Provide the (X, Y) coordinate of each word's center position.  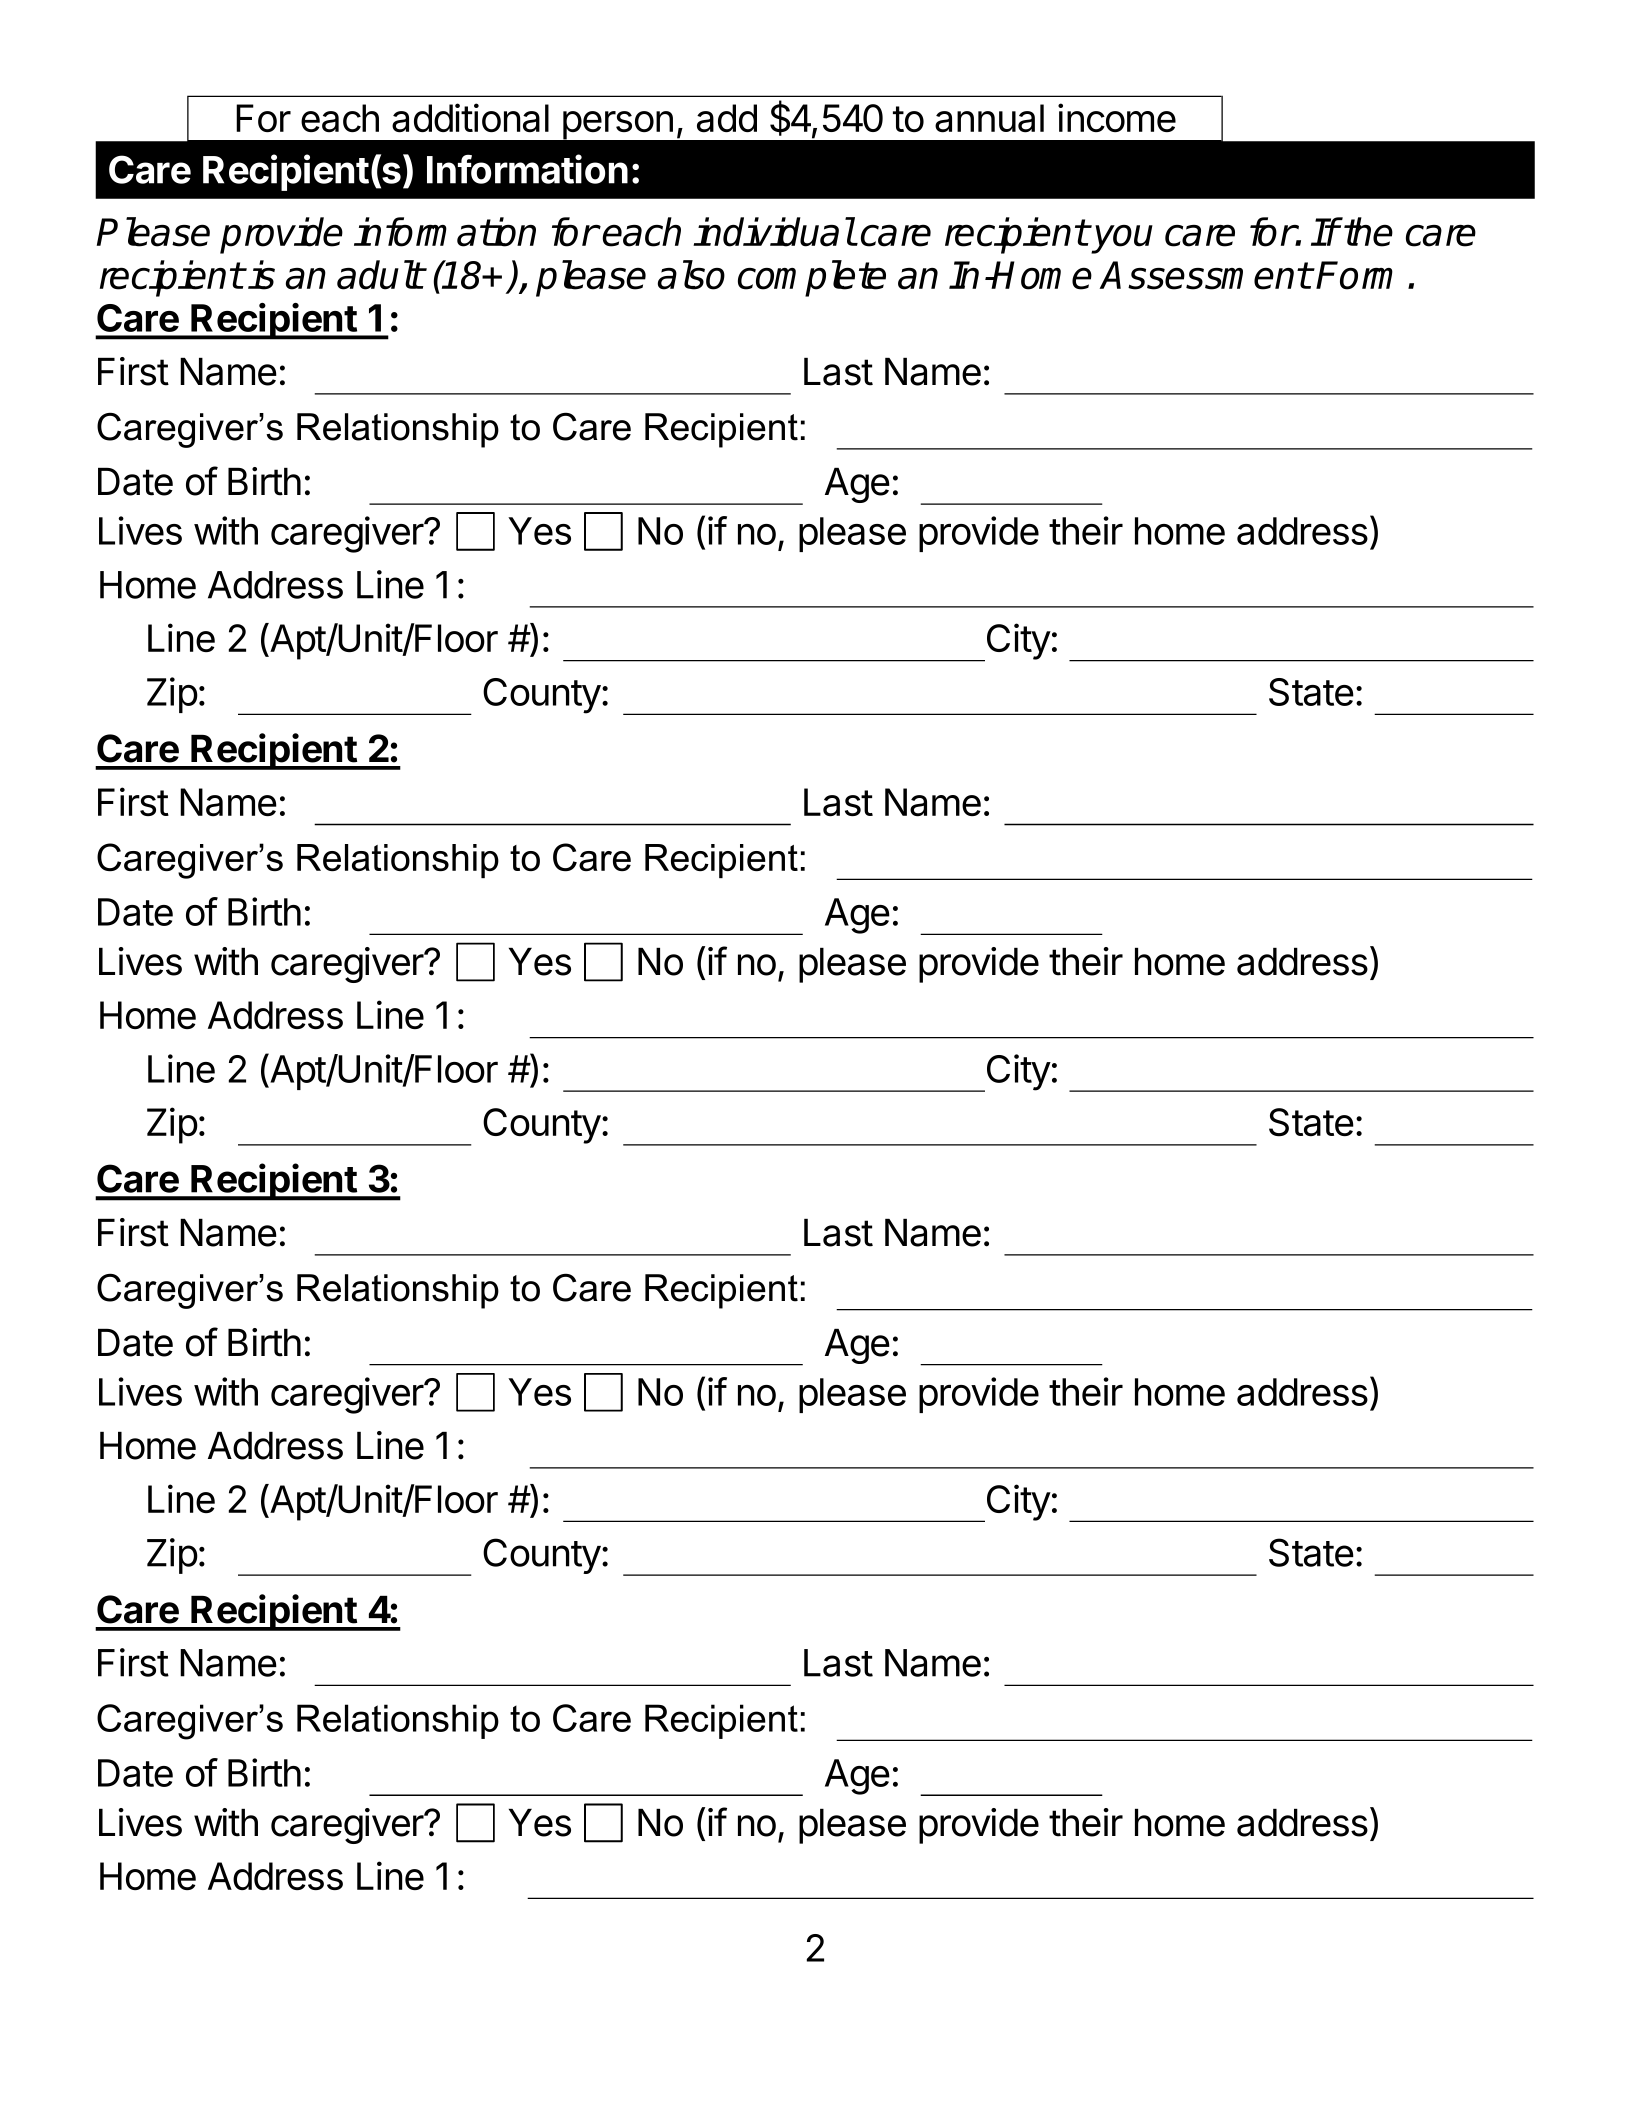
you (1121, 239)
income (1117, 117)
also (691, 275)
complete (812, 278)
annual (989, 118)
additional (470, 118)
